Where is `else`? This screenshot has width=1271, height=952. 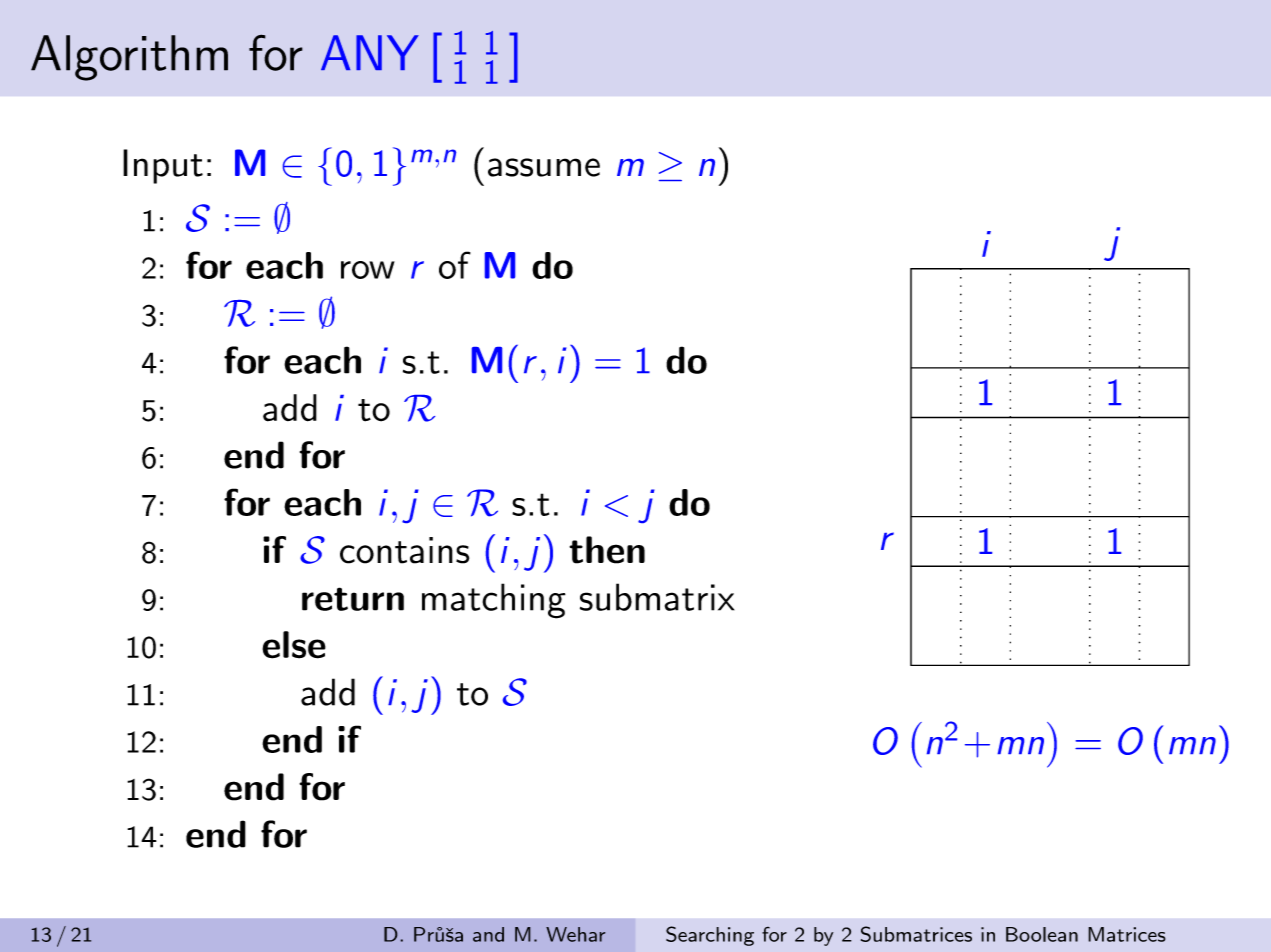 else is located at coordinates (294, 645).
